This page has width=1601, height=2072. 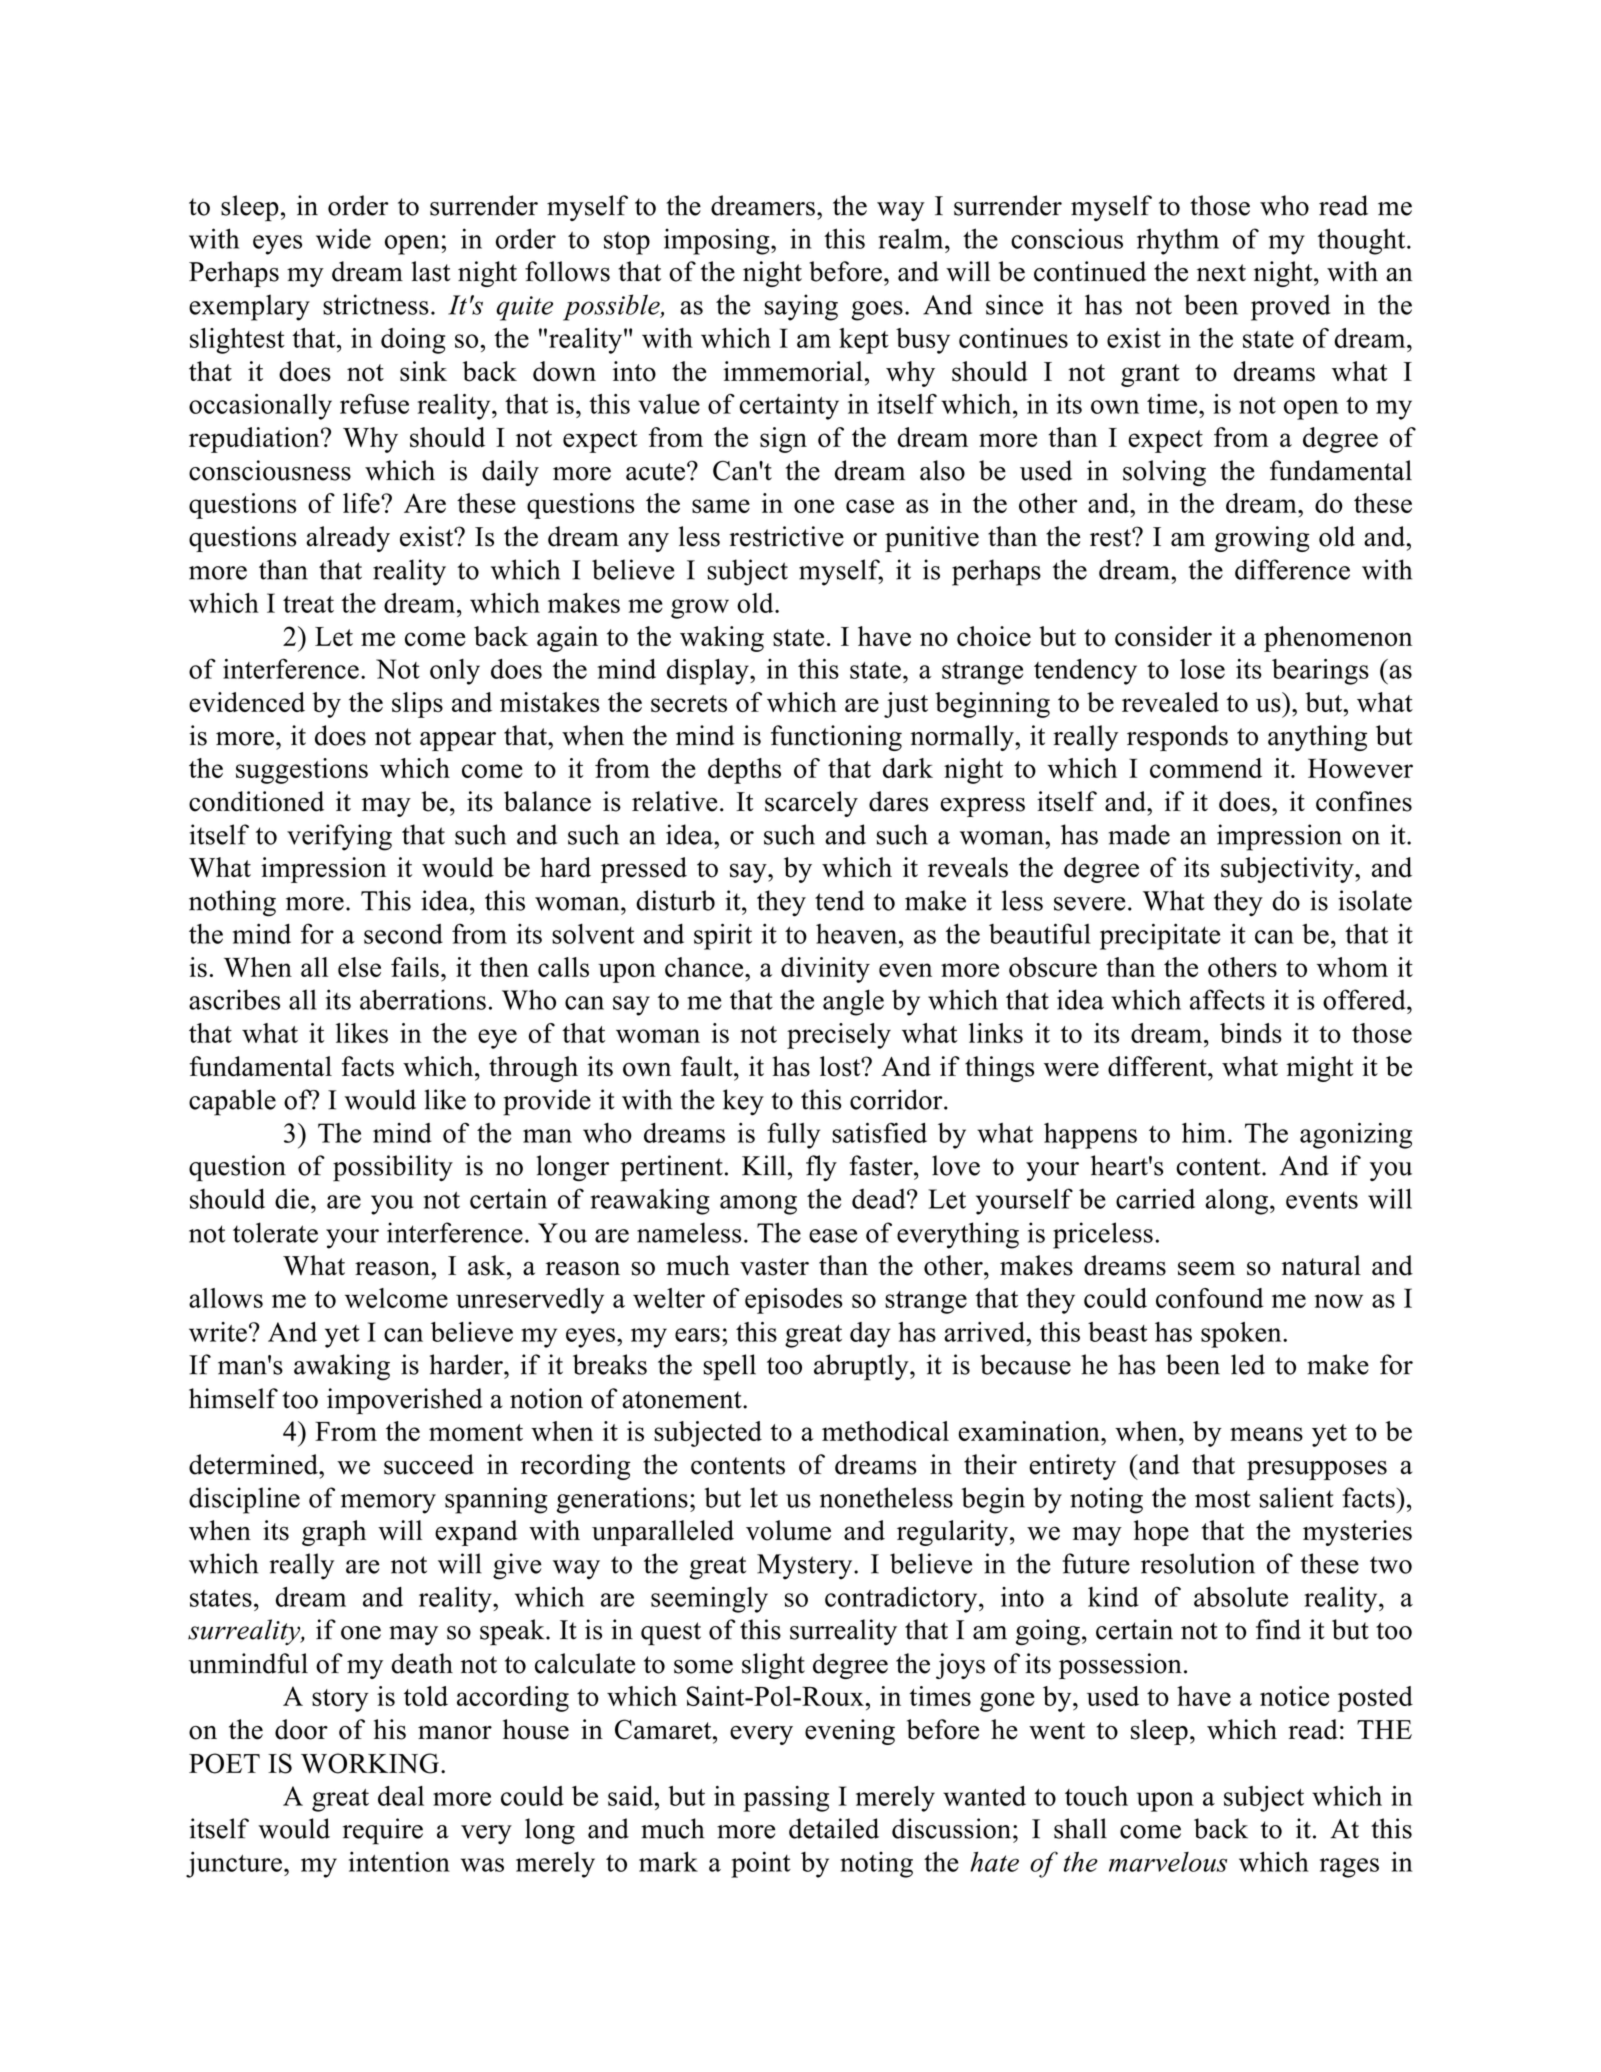 I want to click on spoken, so click(x=1242, y=1335).
